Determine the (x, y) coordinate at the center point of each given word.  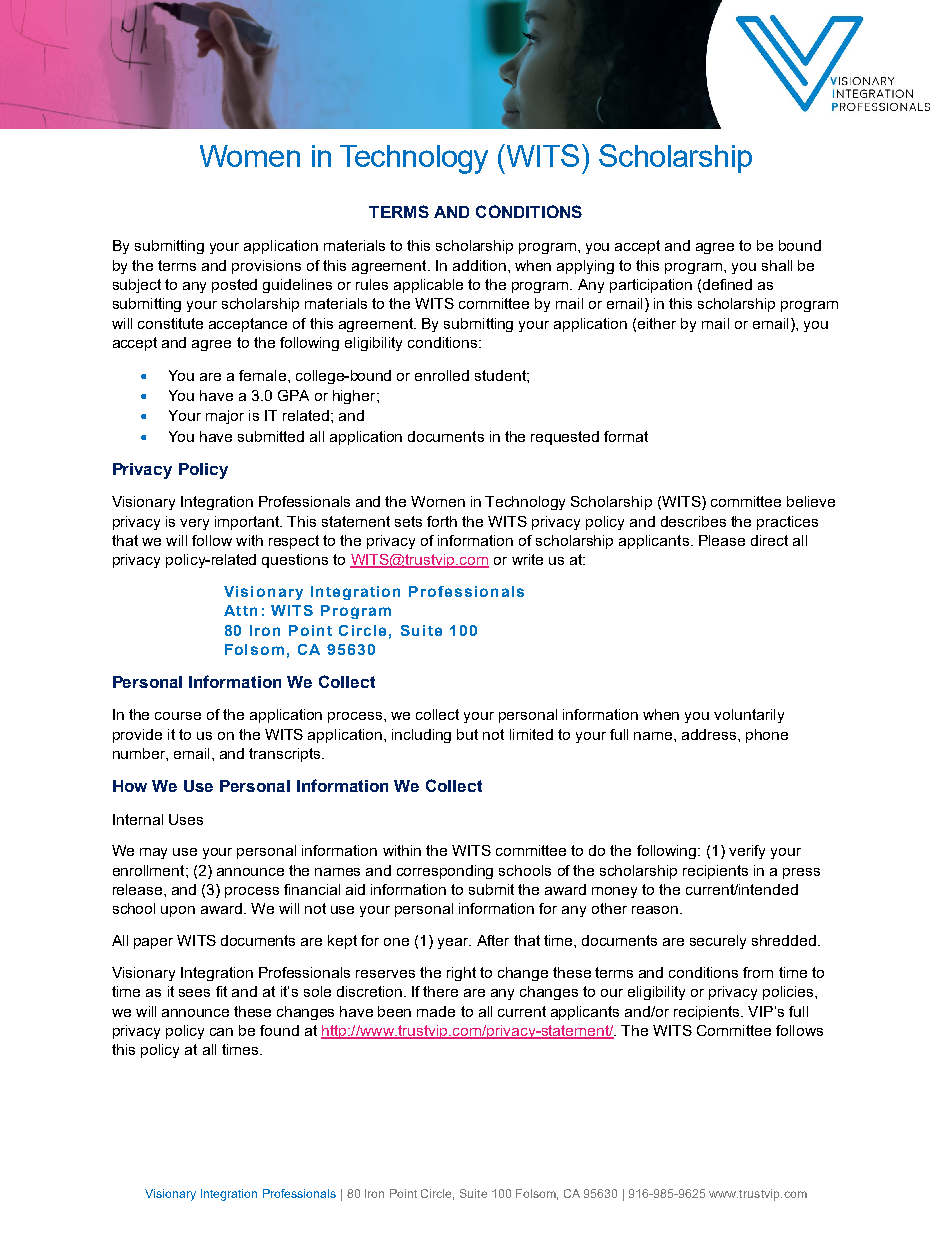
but (467, 734)
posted (234, 286)
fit (221, 991)
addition (479, 265)
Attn (240, 610)
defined (727, 284)
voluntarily (749, 716)
